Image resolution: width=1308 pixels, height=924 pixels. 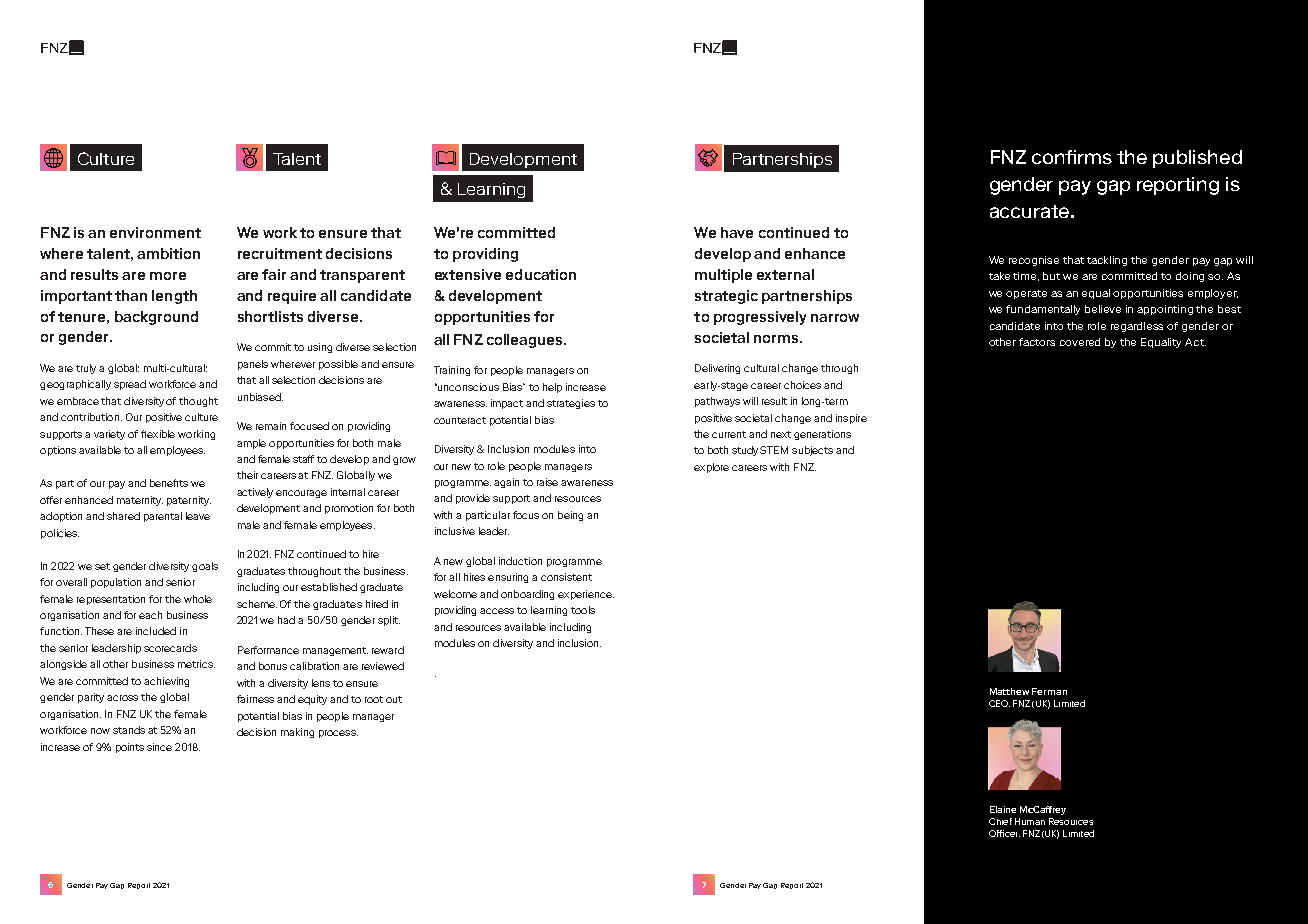 What do you see at coordinates (526, 341) in the screenshot?
I see `colleagues` at bounding box center [526, 341].
